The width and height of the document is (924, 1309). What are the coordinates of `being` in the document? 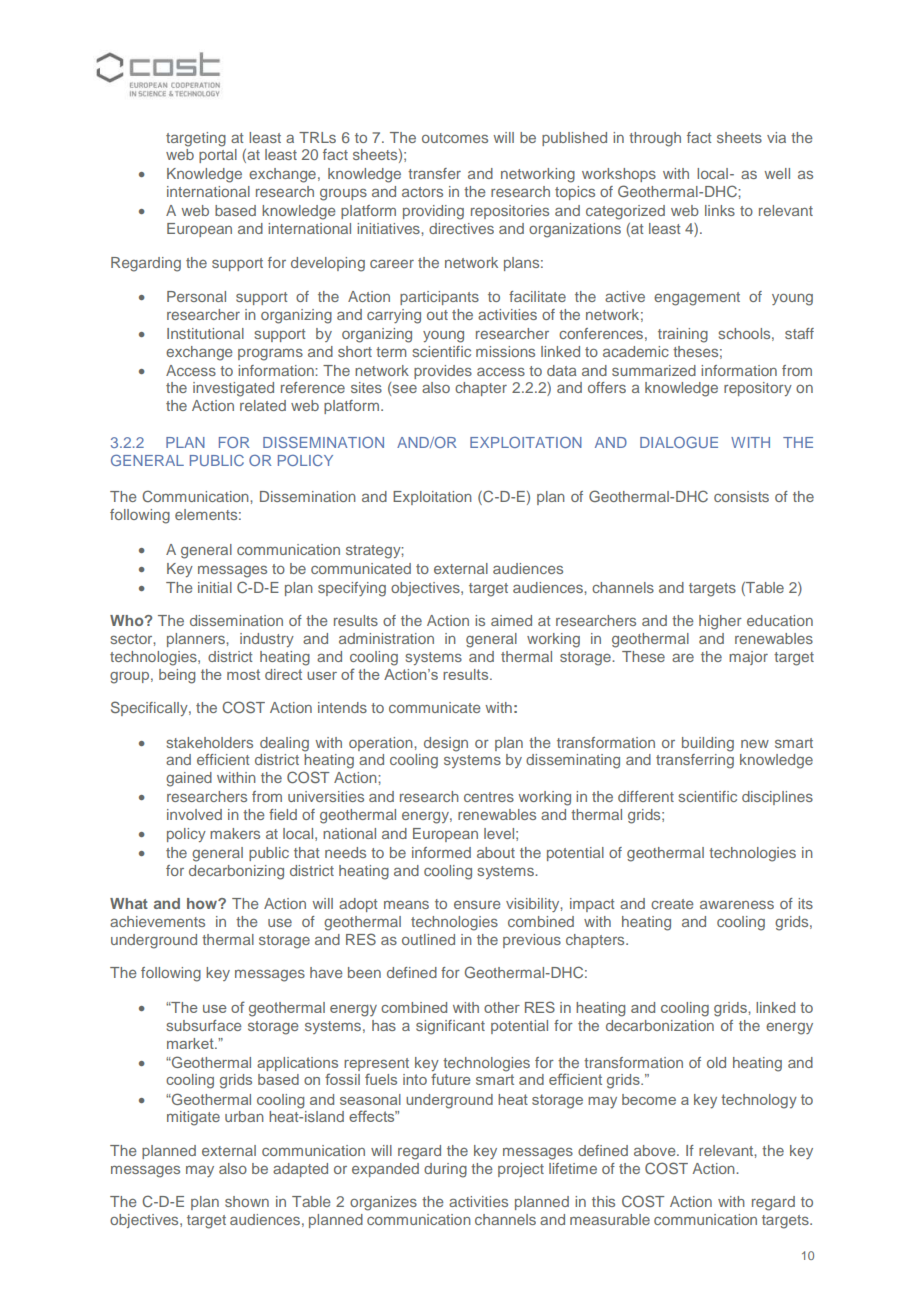 It's located at (177, 676).
